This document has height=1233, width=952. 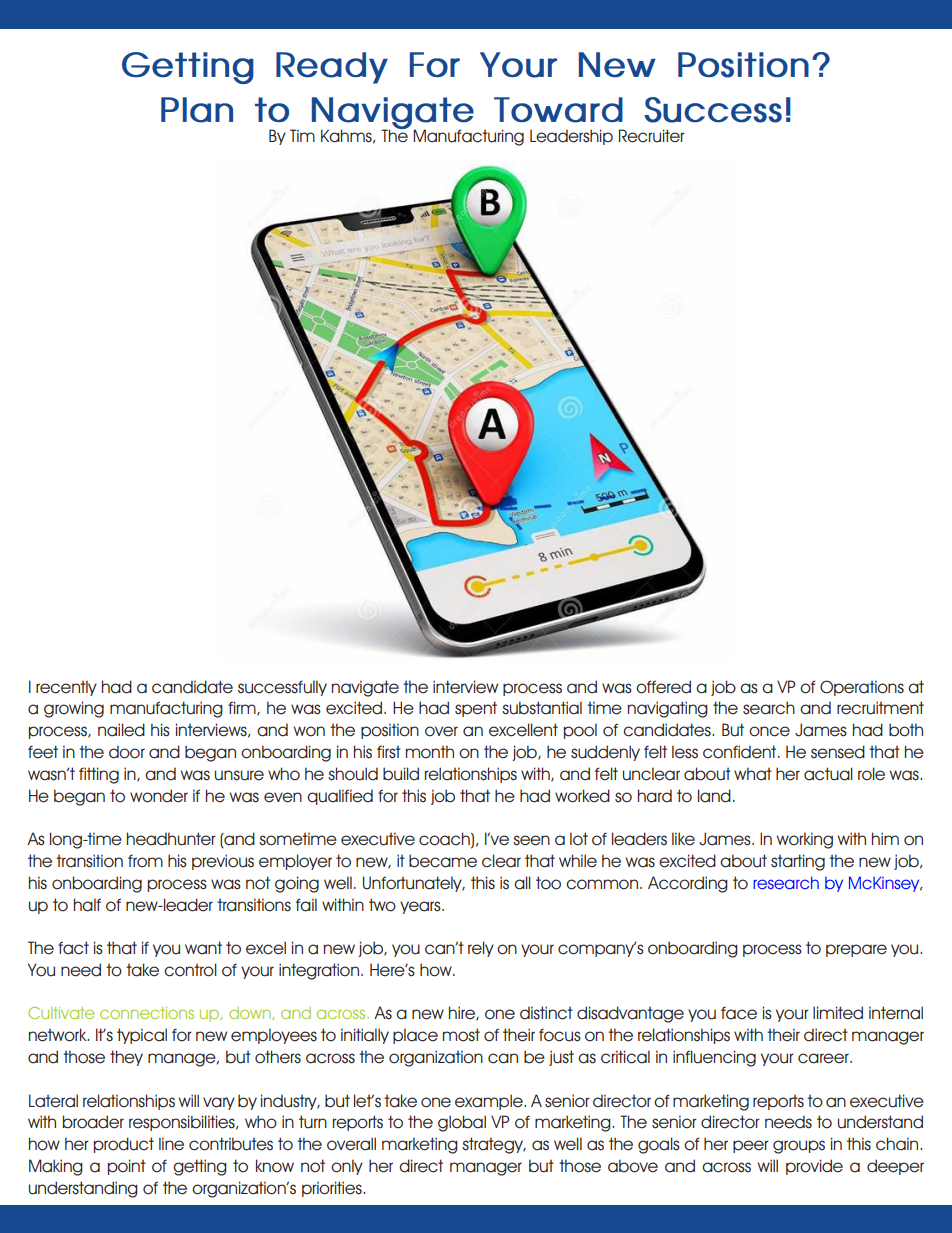 I want to click on Recruiter, so click(x=652, y=136).
